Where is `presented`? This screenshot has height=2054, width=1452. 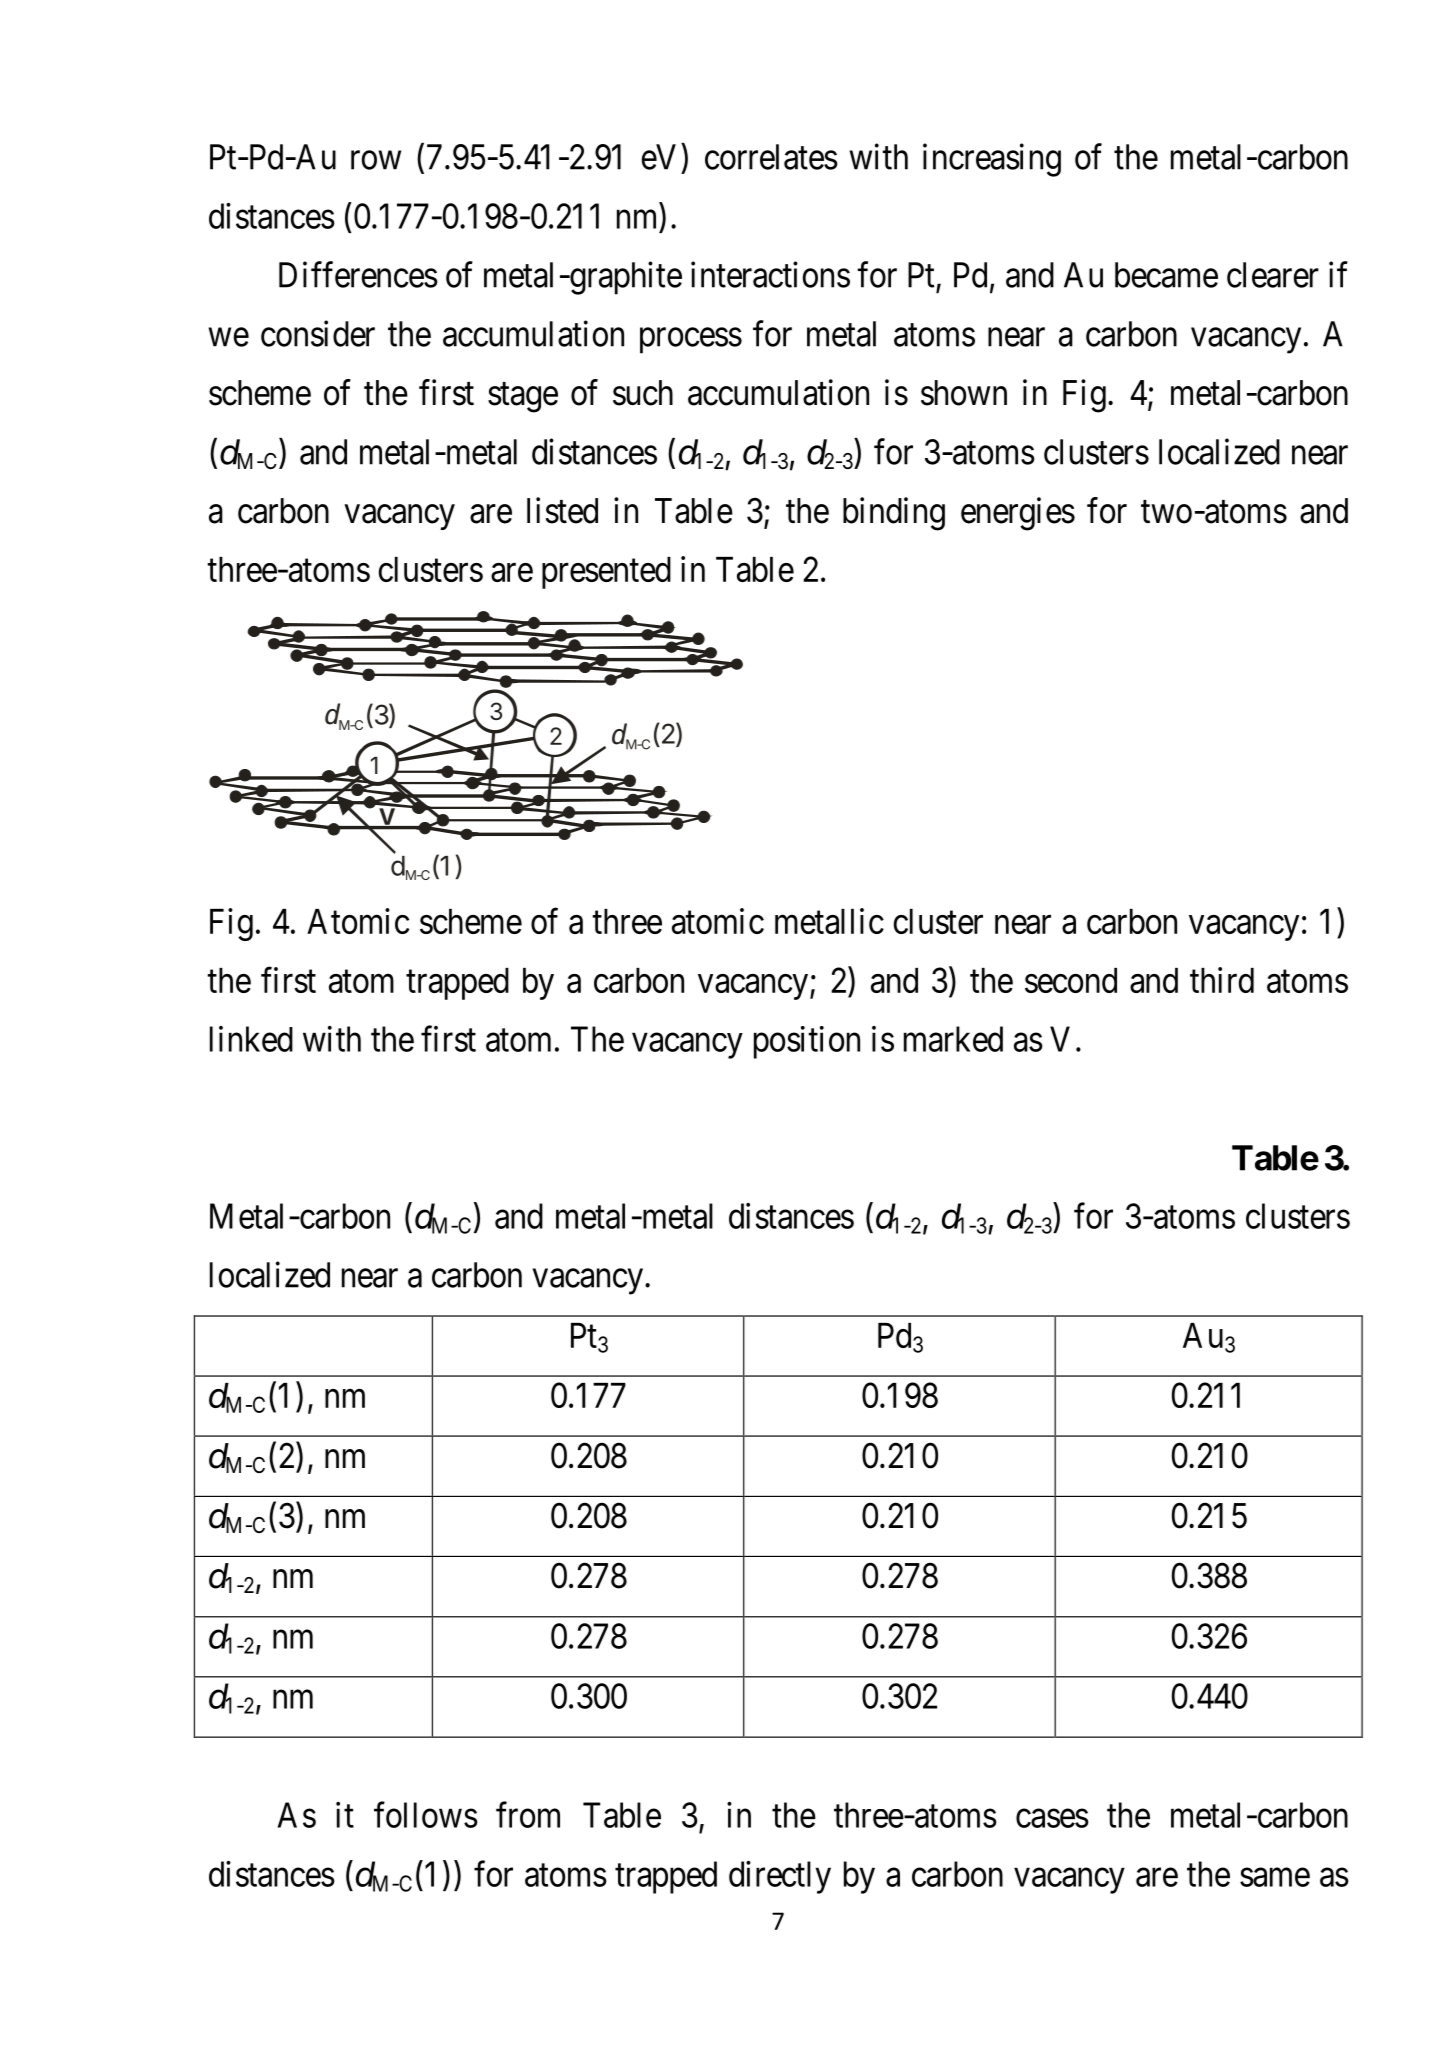
presented is located at coordinates (606, 573).
